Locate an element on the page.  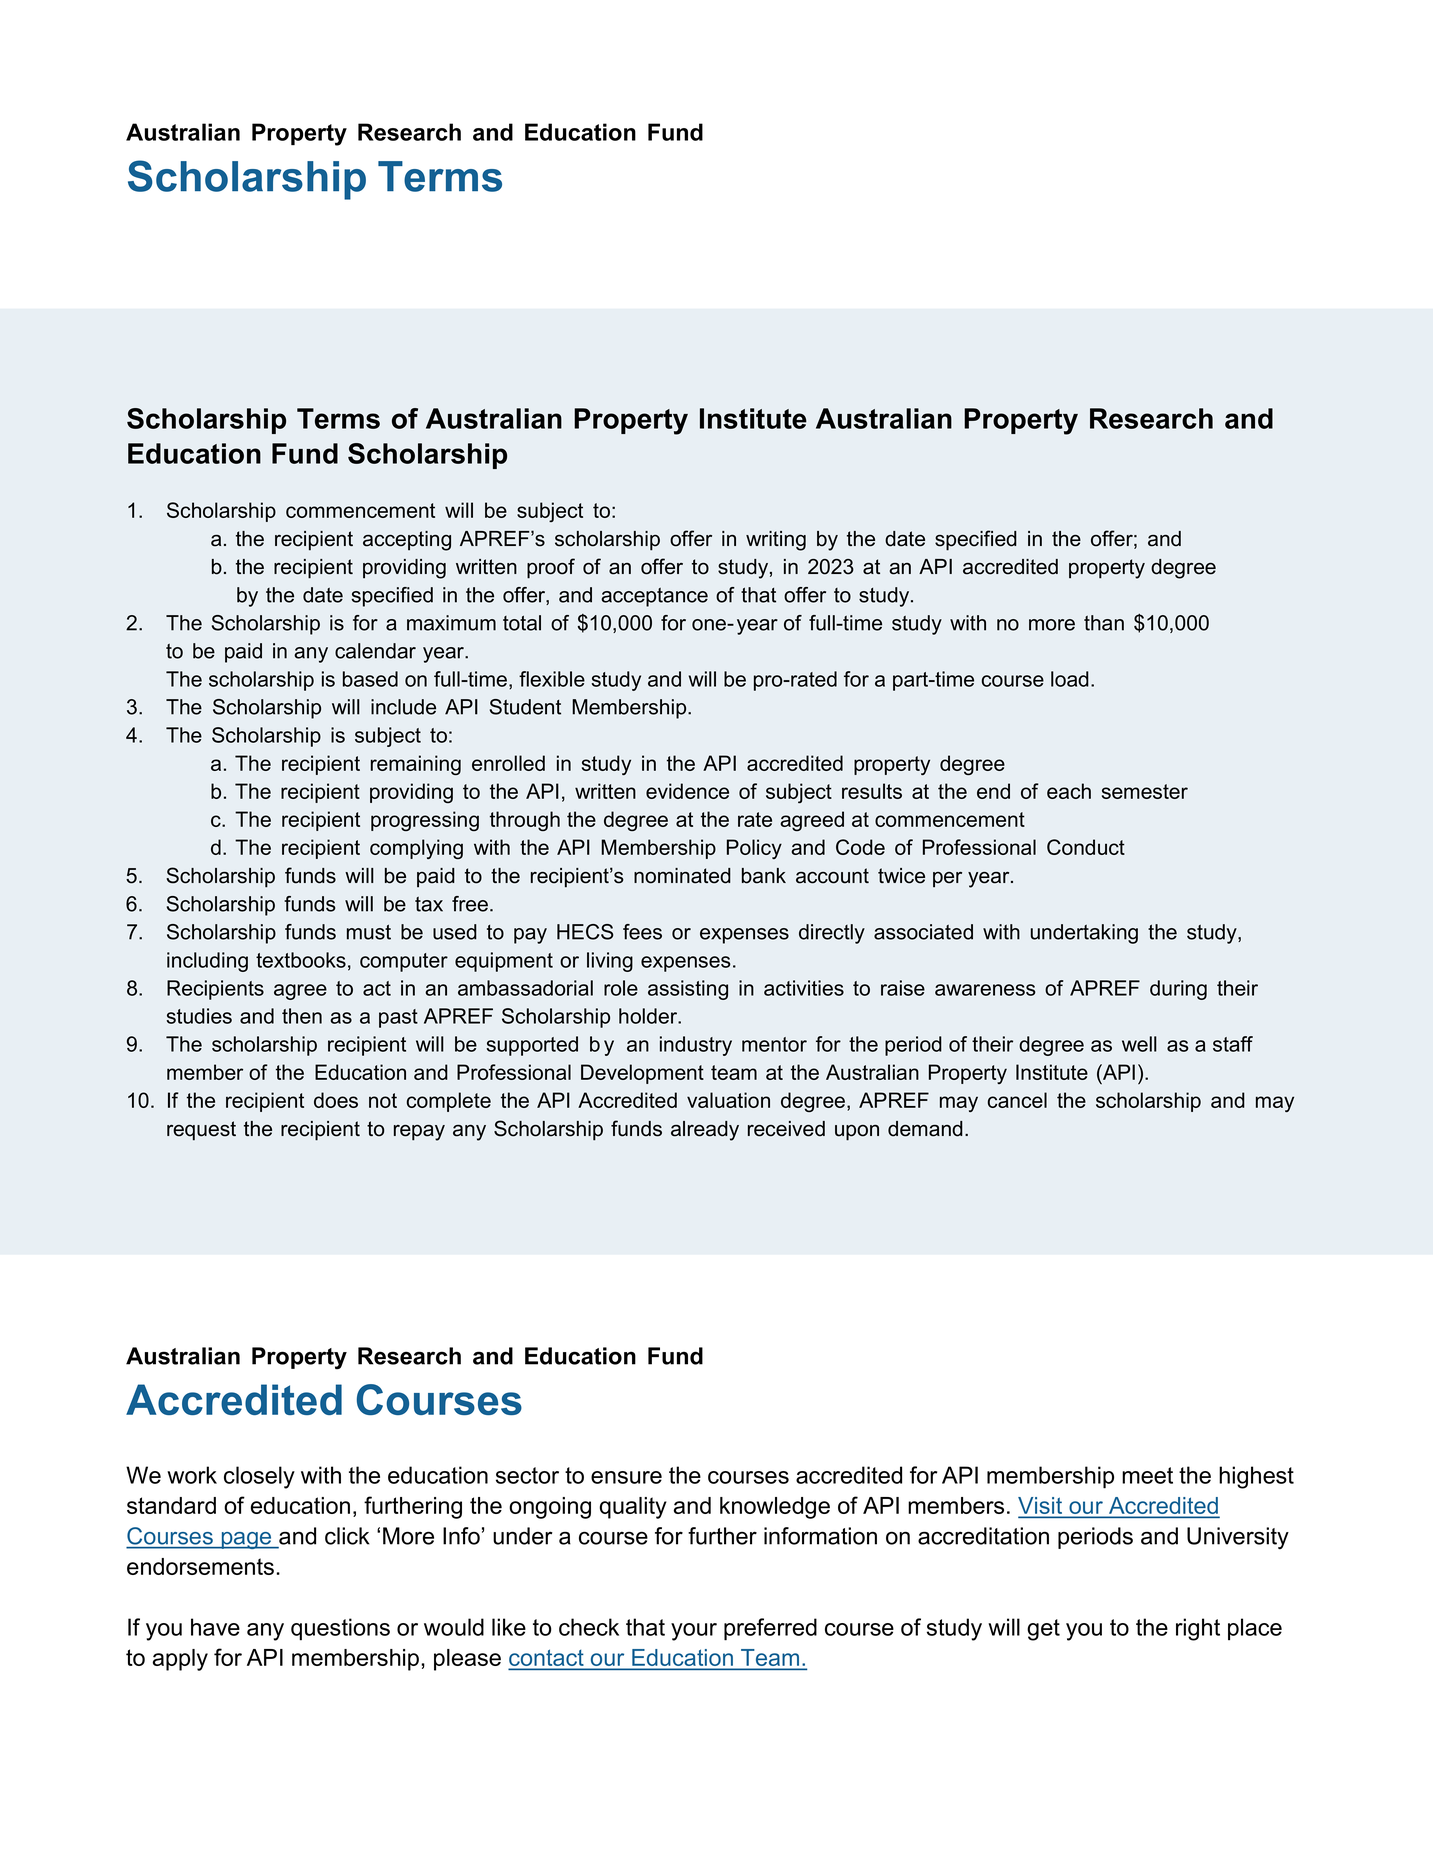
fees is located at coordinates (642, 932).
